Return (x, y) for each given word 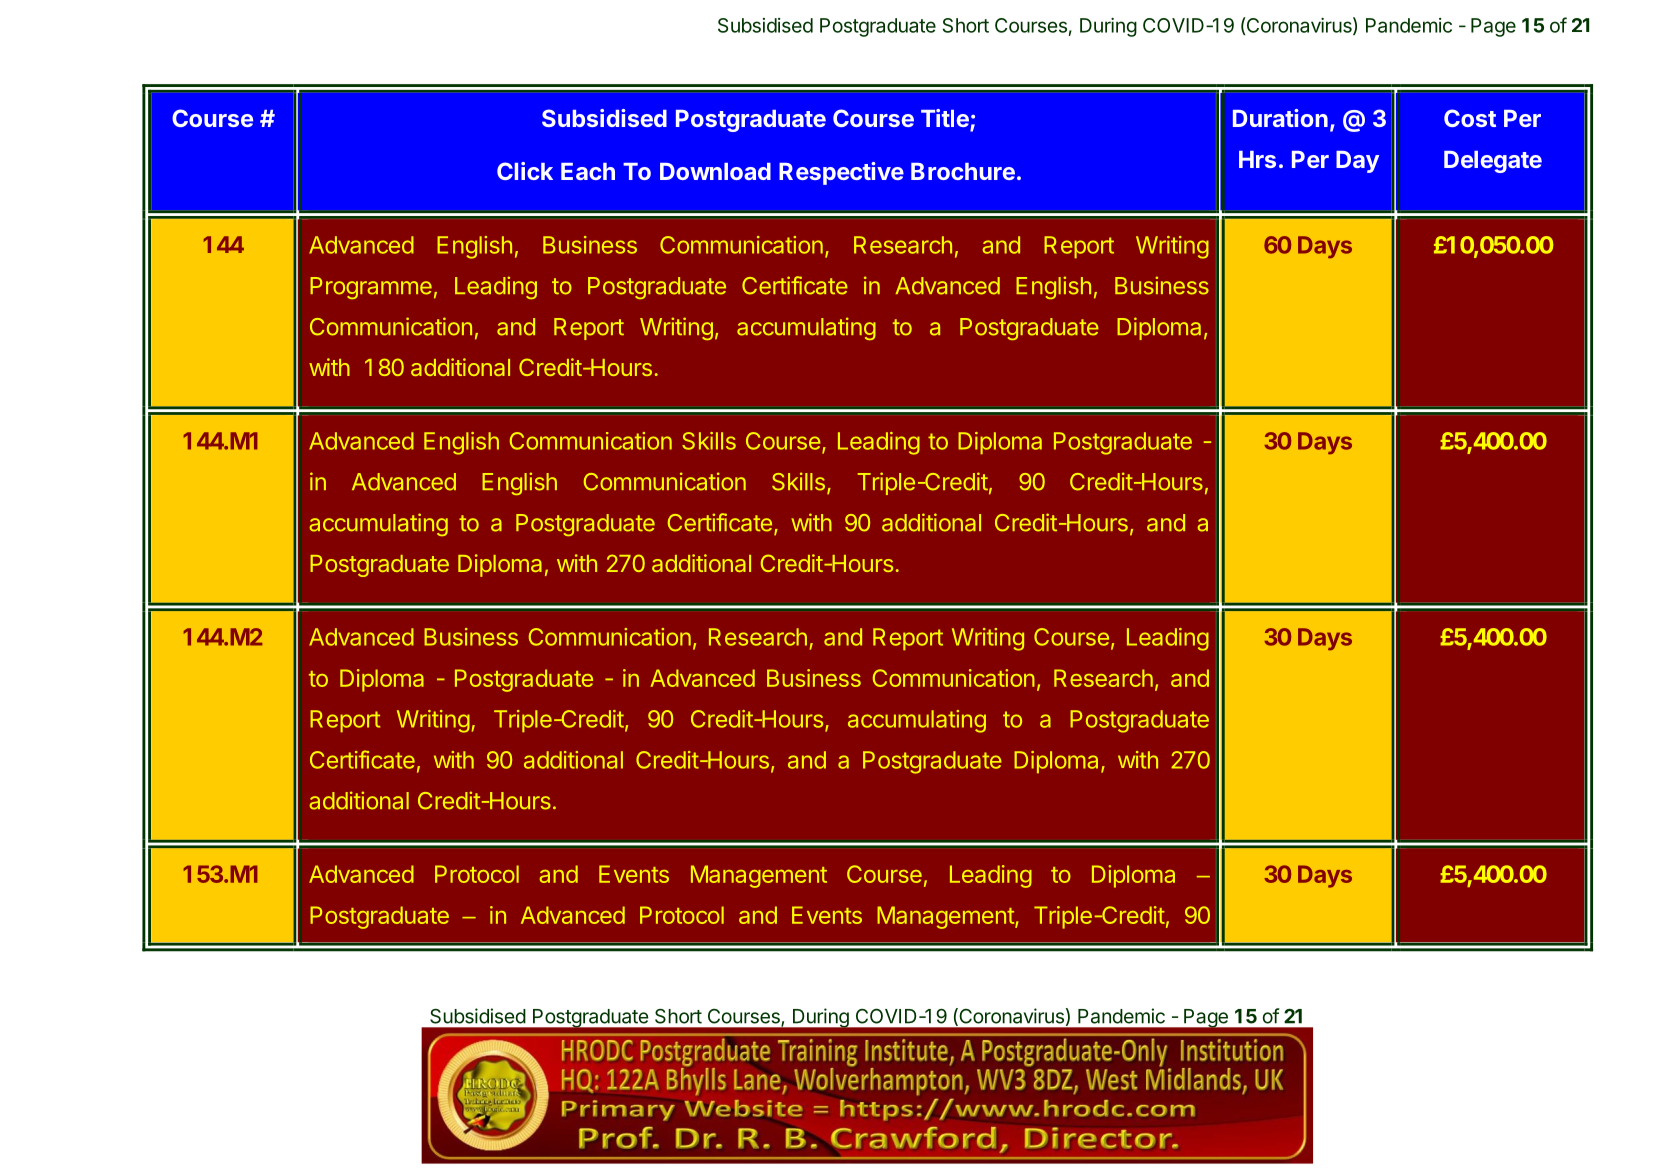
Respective (841, 173)
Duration (1280, 118)
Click (525, 171)
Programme (371, 288)
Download (715, 171)
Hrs (1257, 159)
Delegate (1493, 162)
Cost (1470, 118)
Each (588, 171)
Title (946, 119)
